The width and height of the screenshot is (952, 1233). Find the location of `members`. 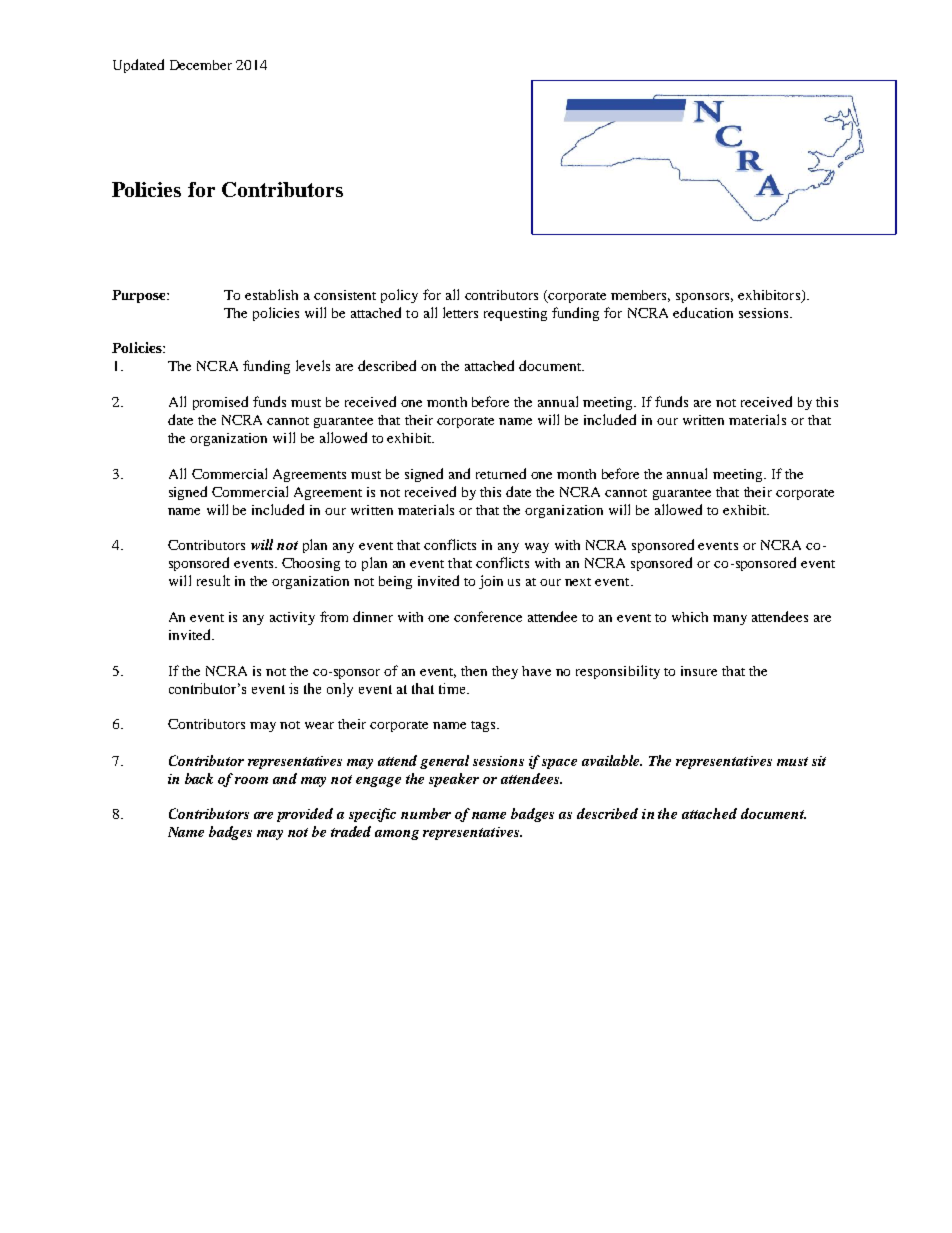

members is located at coordinates (640, 296).
